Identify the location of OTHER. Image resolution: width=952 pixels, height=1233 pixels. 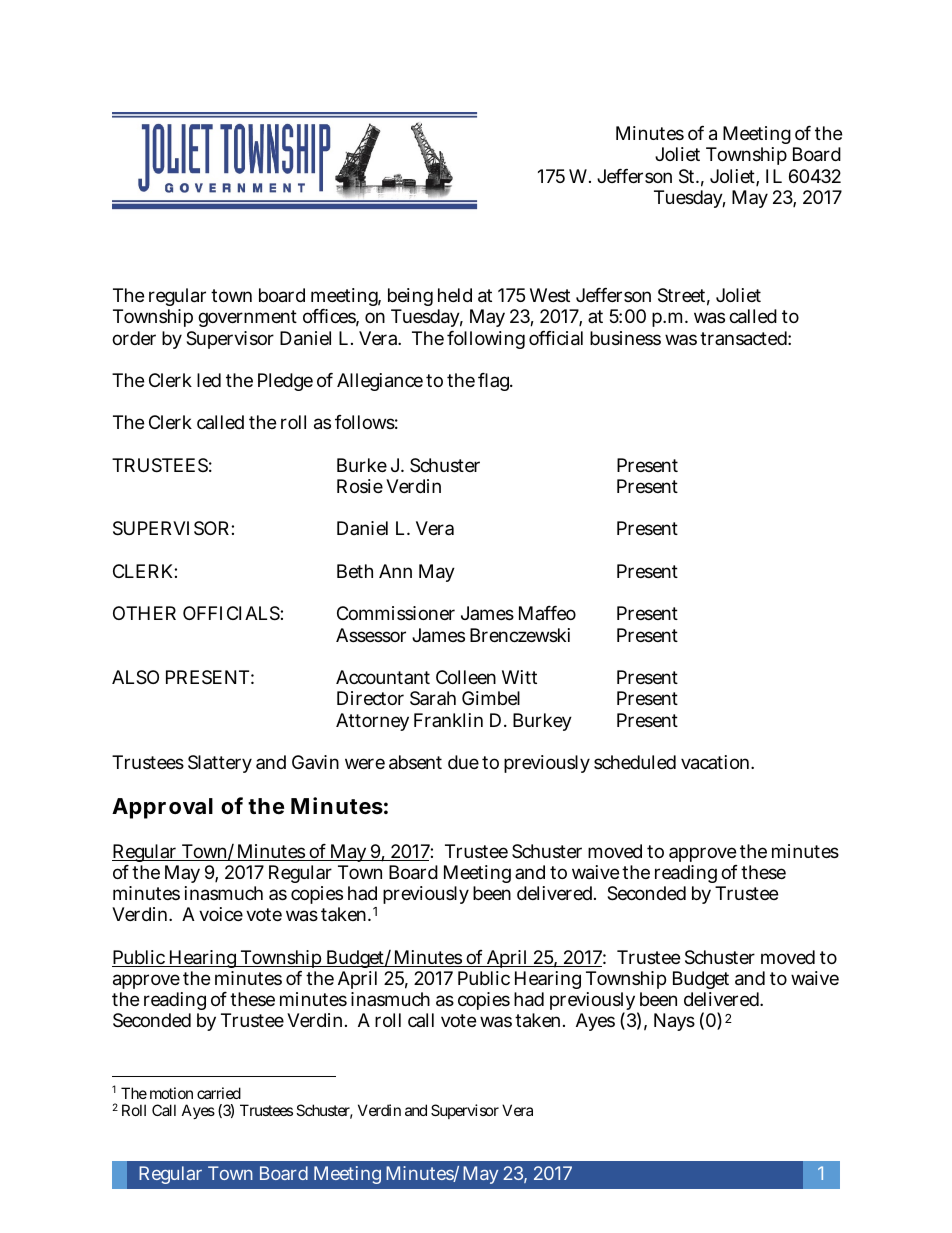
(144, 613).
